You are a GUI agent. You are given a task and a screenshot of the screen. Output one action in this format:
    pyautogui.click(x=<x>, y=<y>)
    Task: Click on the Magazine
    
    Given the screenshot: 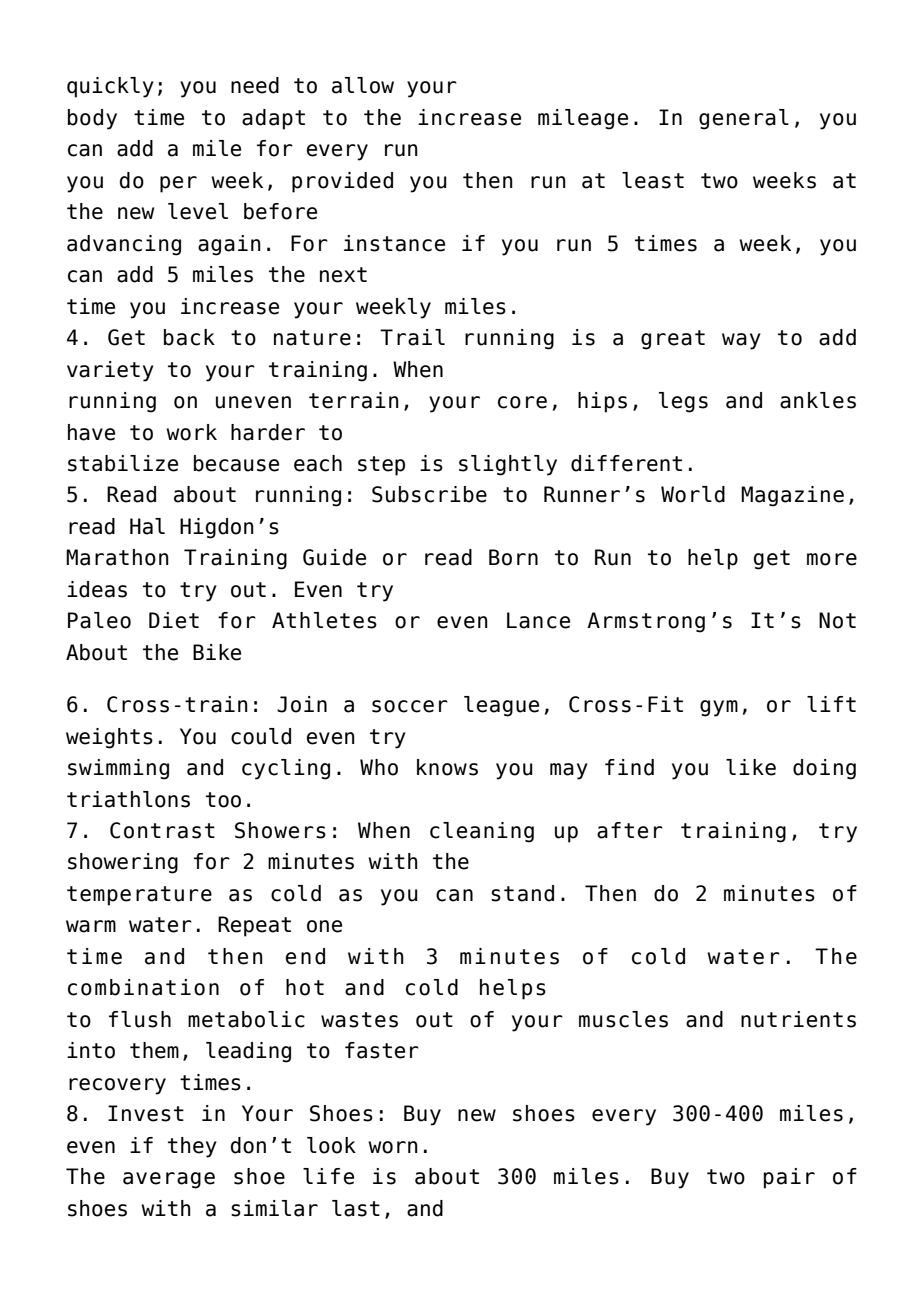 What is the action you would take?
    pyautogui.click(x=792, y=496)
